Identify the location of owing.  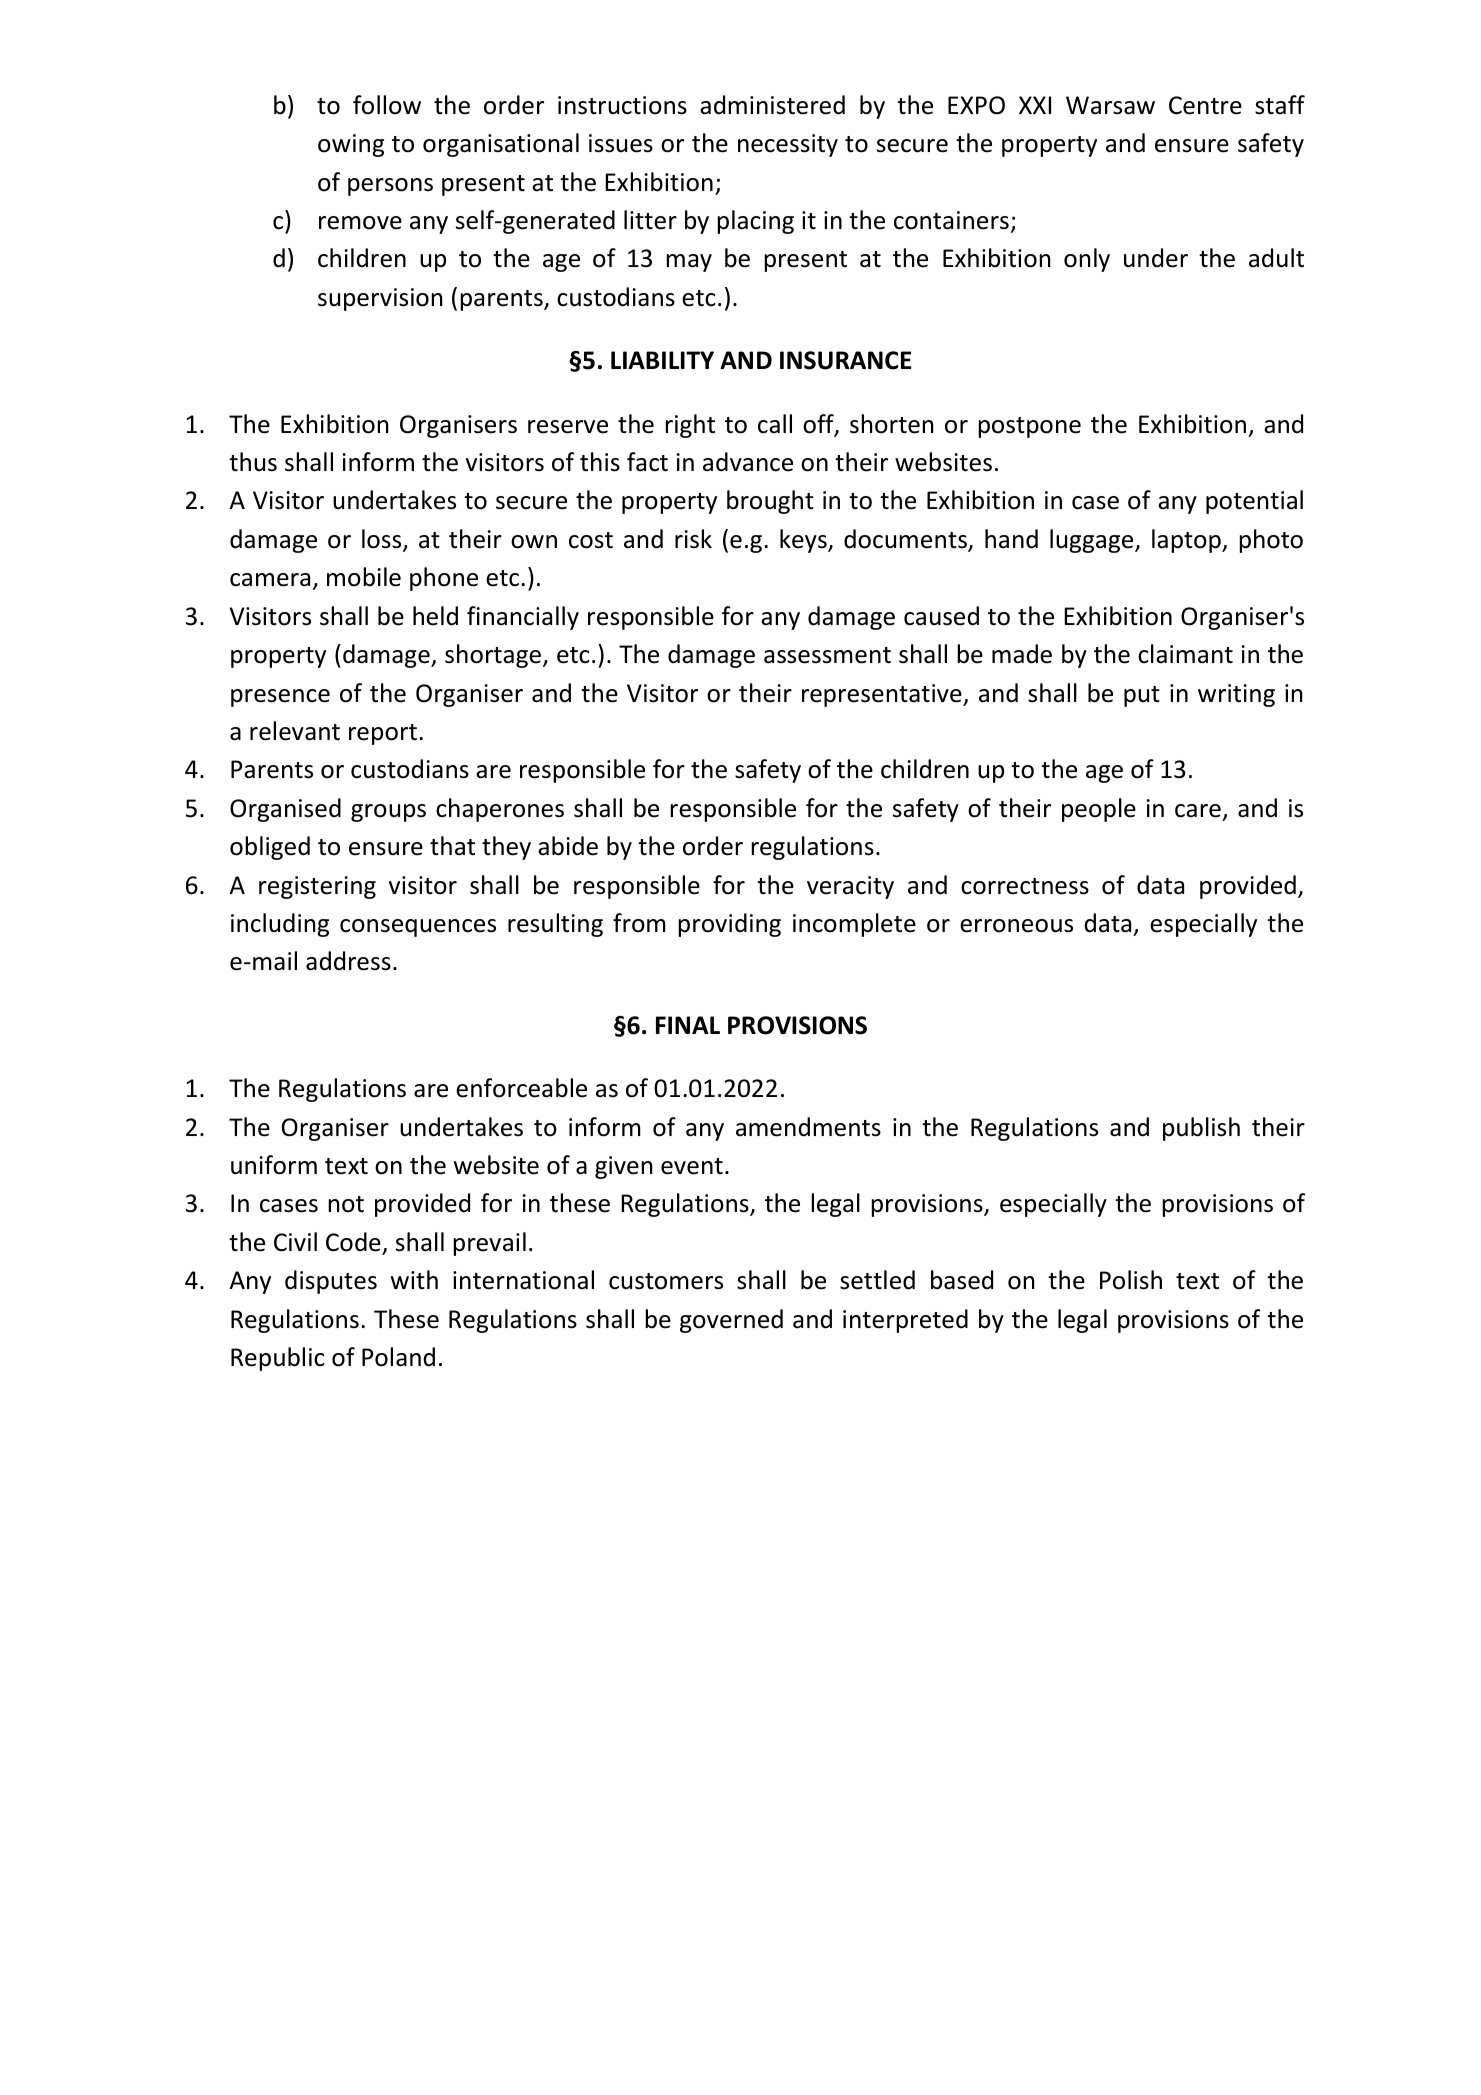
(351, 145).
